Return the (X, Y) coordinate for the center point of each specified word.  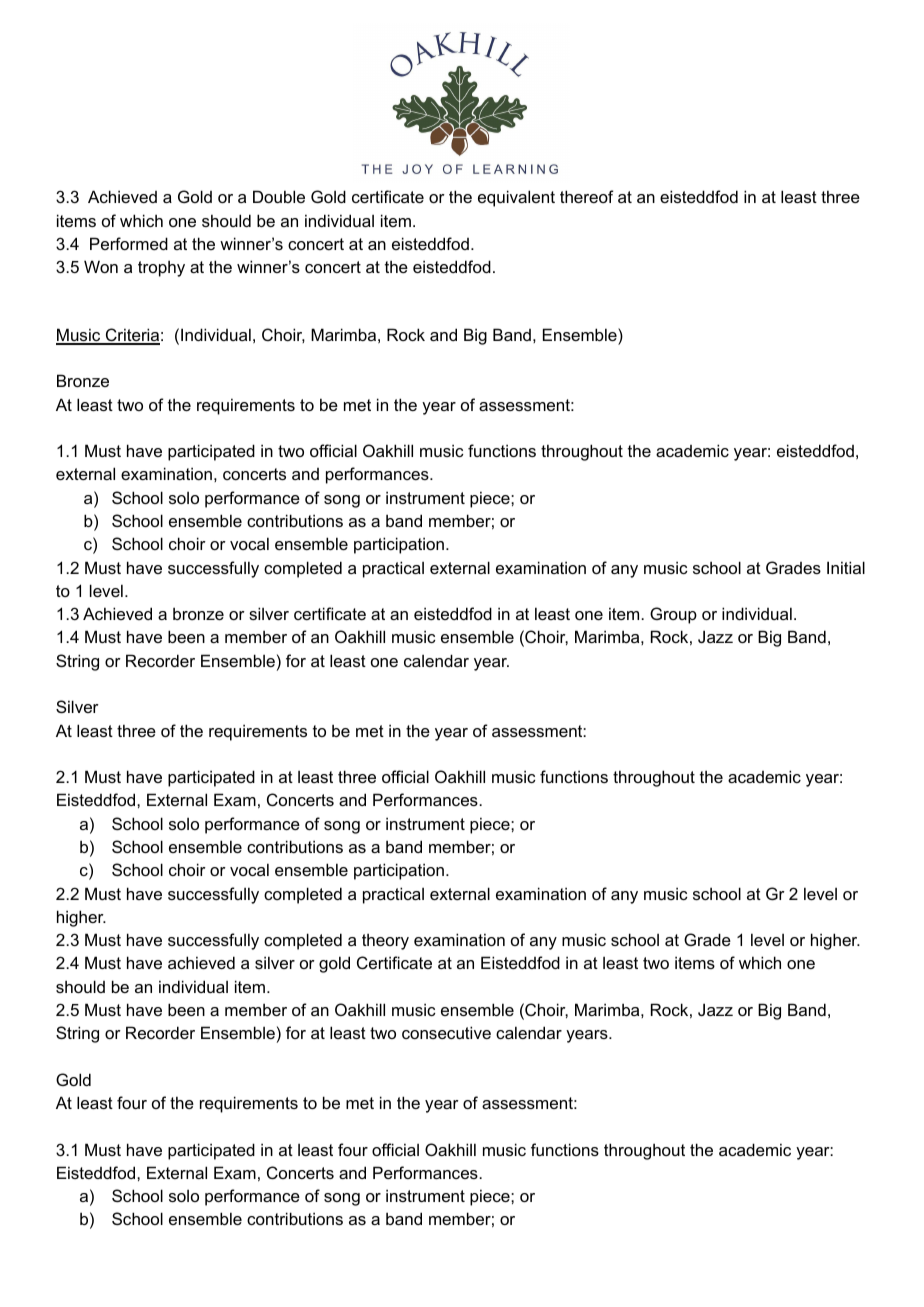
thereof (587, 196)
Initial (846, 567)
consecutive (446, 1032)
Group (673, 615)
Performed (129, 243)
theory (385, 941)
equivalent (516, 198)
